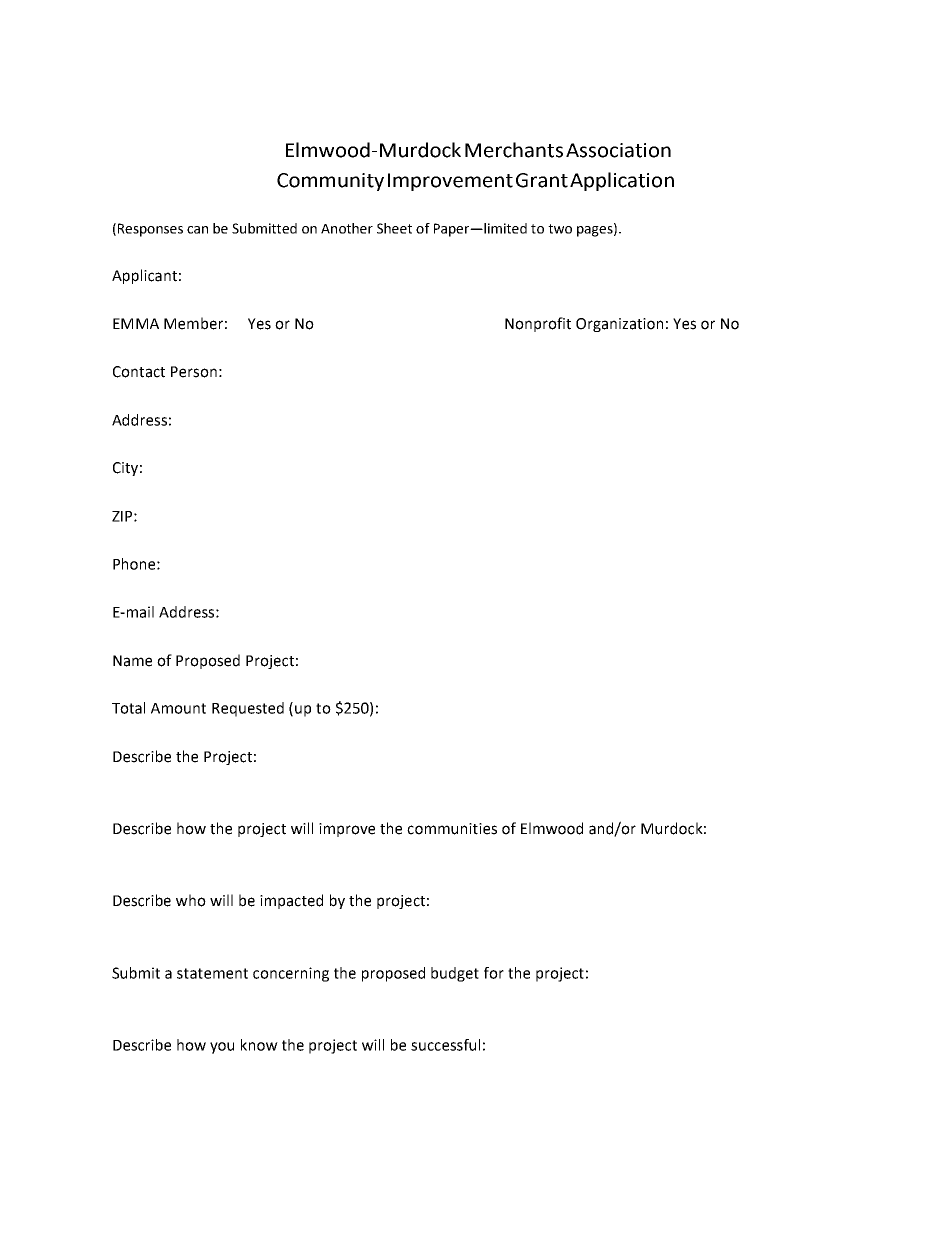 The width and height of the screenshot is (952, 1233). Describe the element at coordinates (178, 708) in the screenshot. I see `Amount` at that location.
